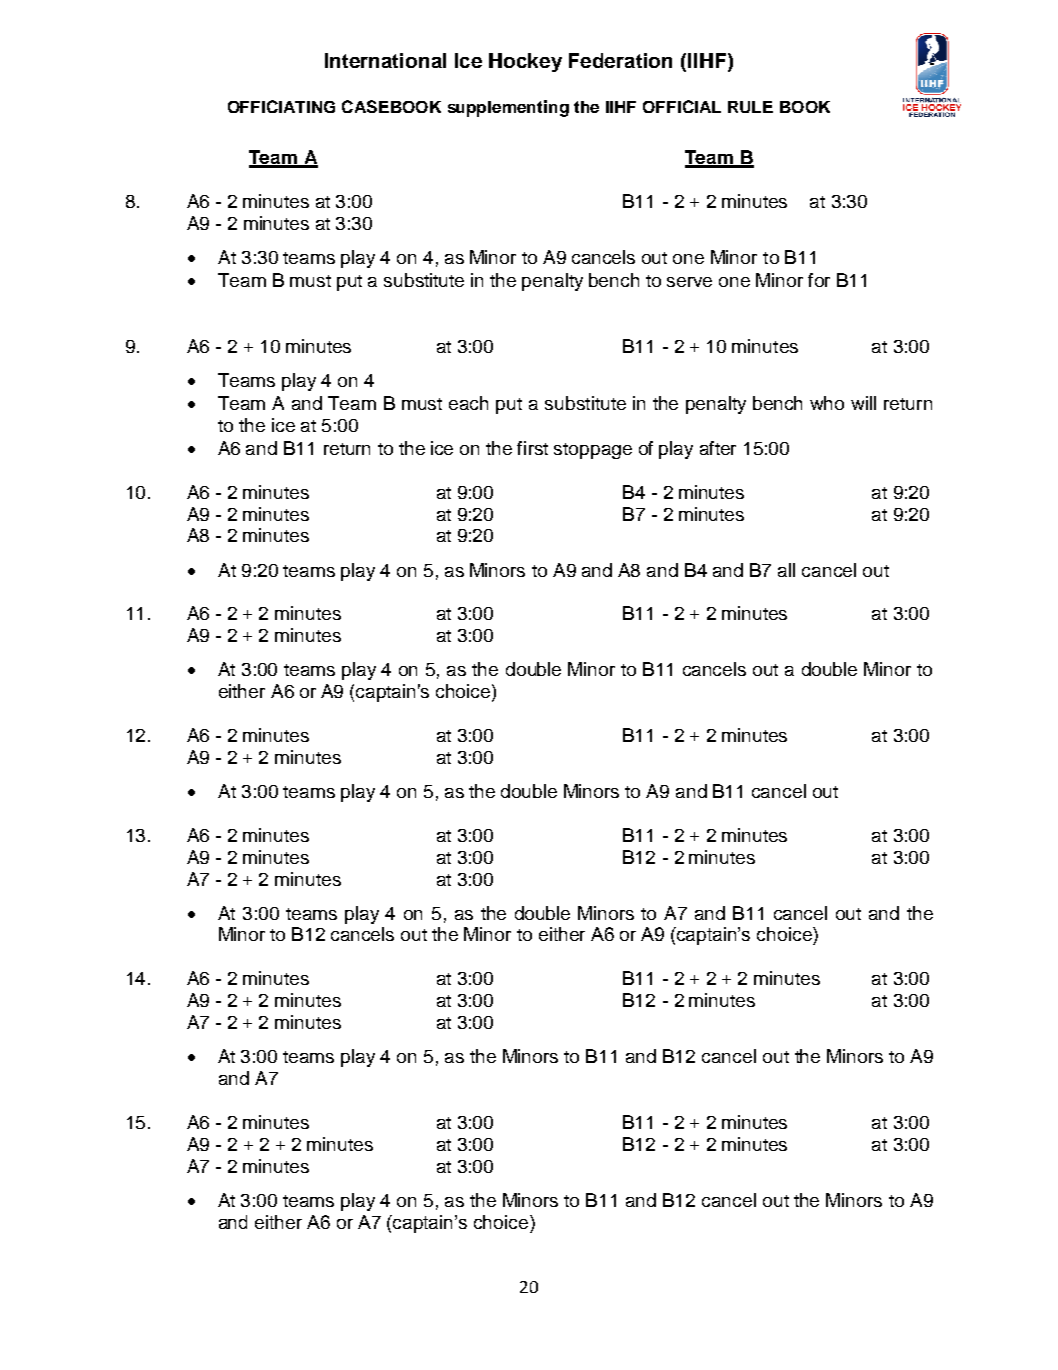 Image resolution: width=1058 pixels, height=1370 pixels. Describe the element at coordinates (750, 107) in the screenshot. I see `RULE` at that location.
